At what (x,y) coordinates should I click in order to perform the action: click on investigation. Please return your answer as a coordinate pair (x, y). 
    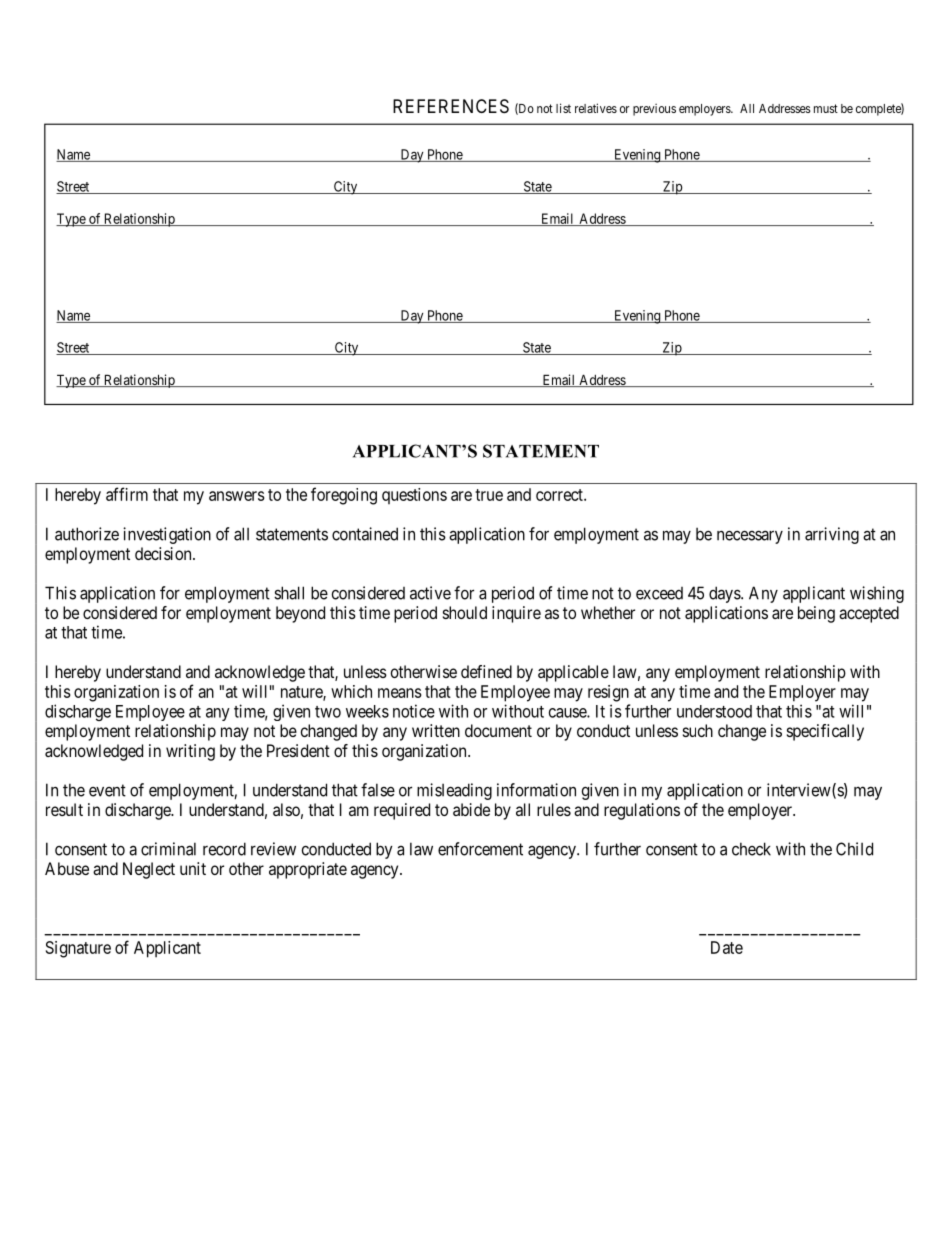
    Looking at the image, I should click on (167, 535).
